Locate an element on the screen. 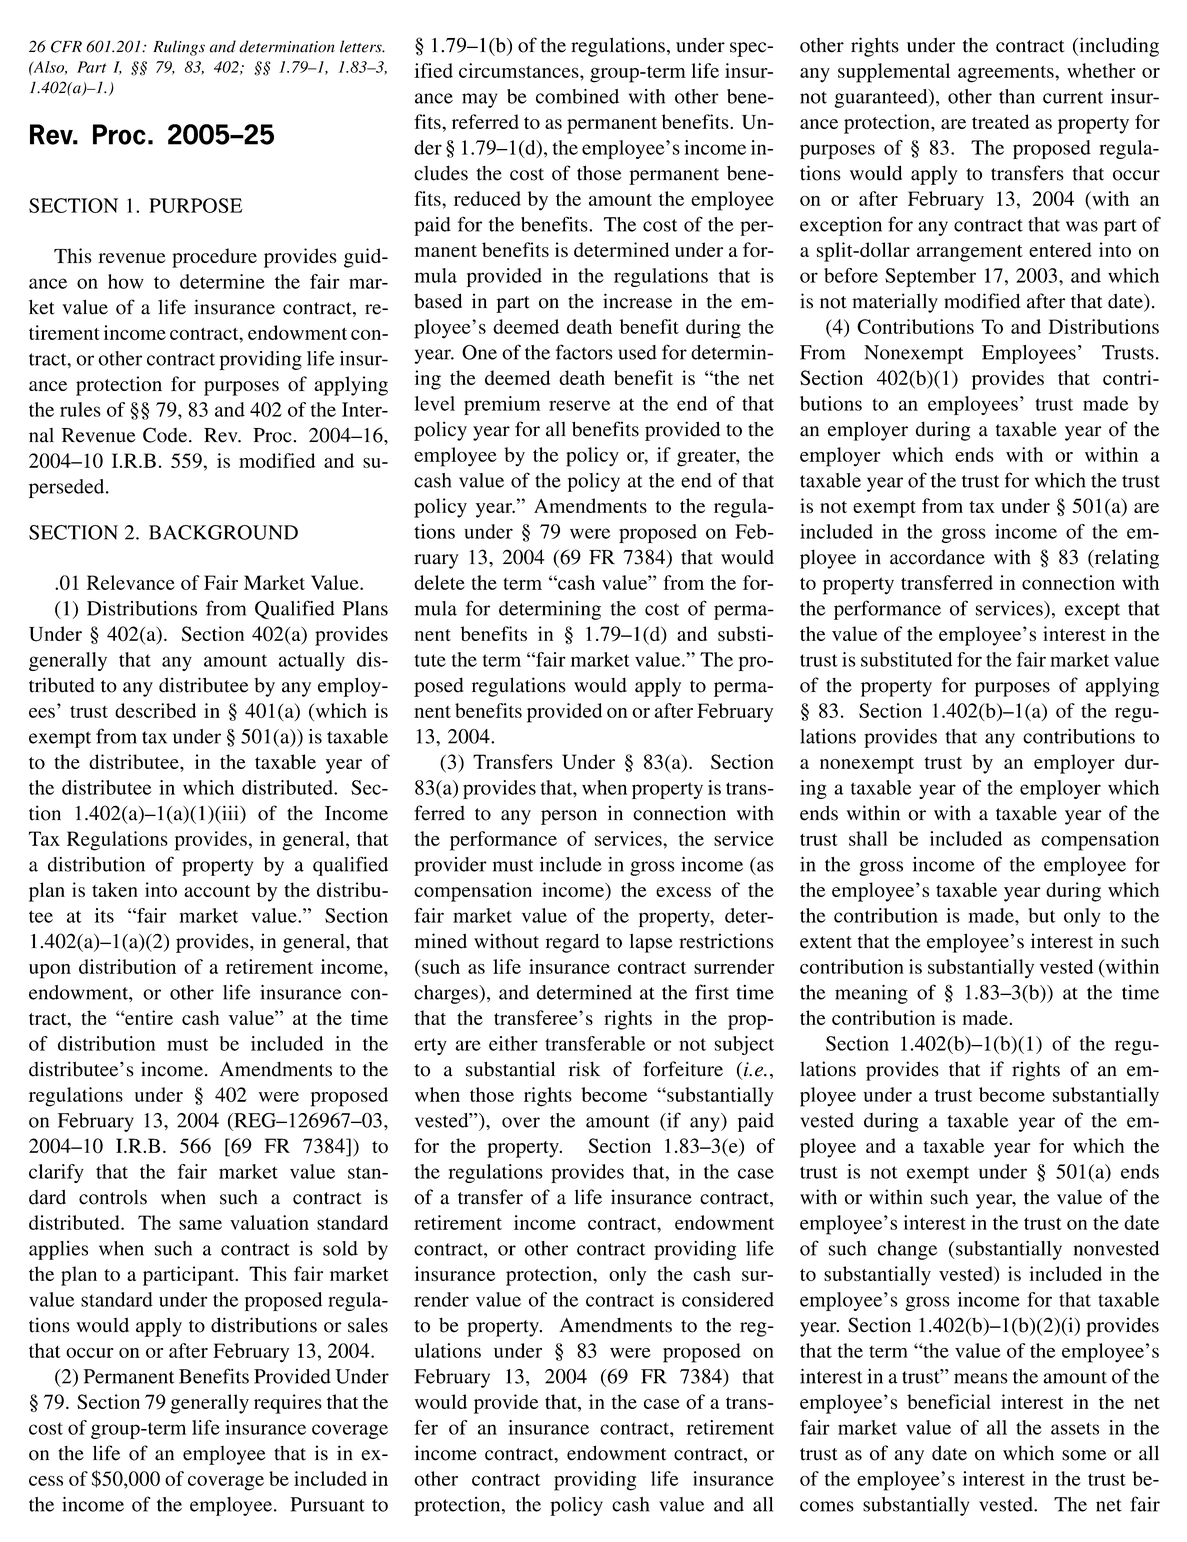  factors is located at coordinates (584, 352).
